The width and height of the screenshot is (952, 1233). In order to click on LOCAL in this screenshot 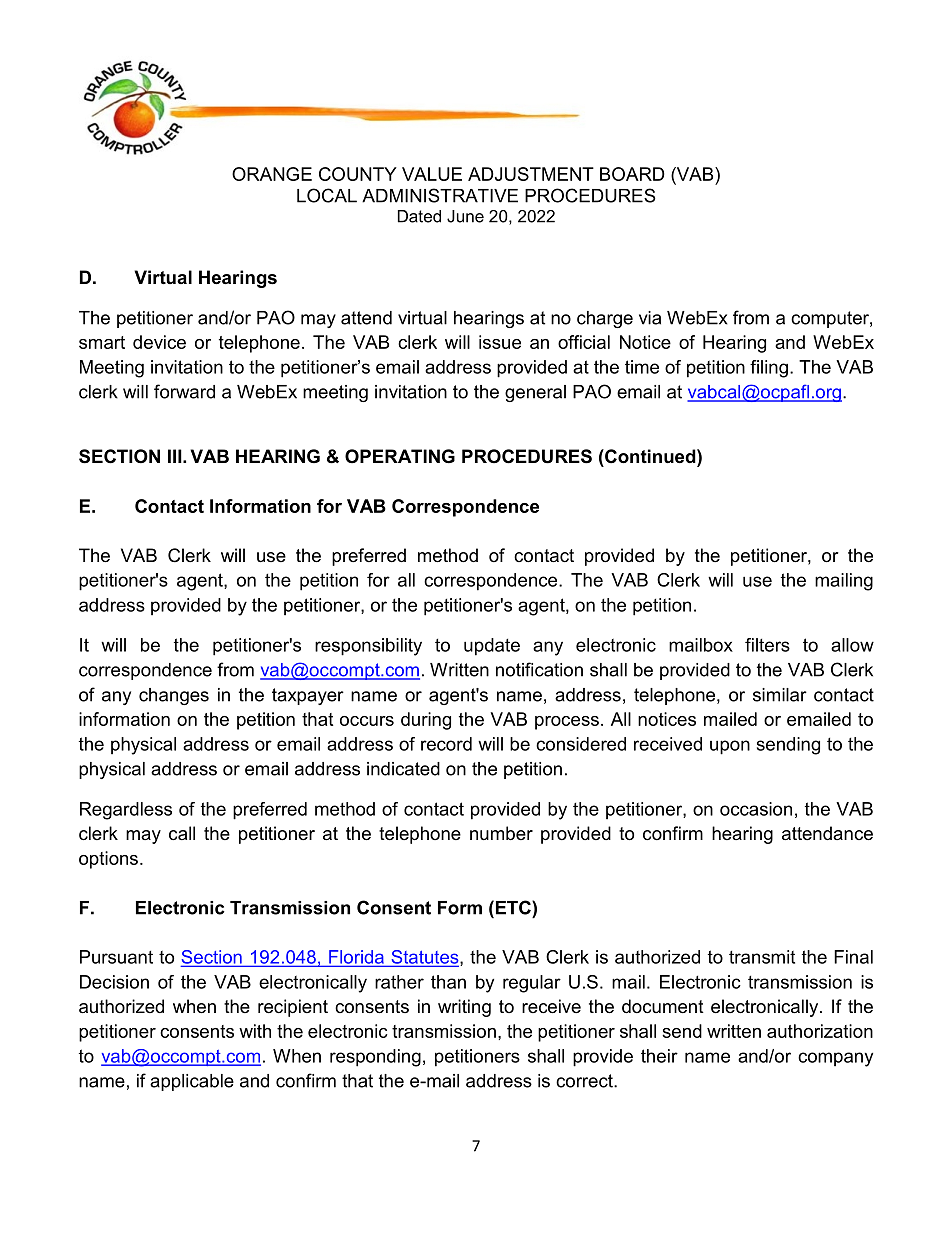, I will do `click(327, 195)`.
